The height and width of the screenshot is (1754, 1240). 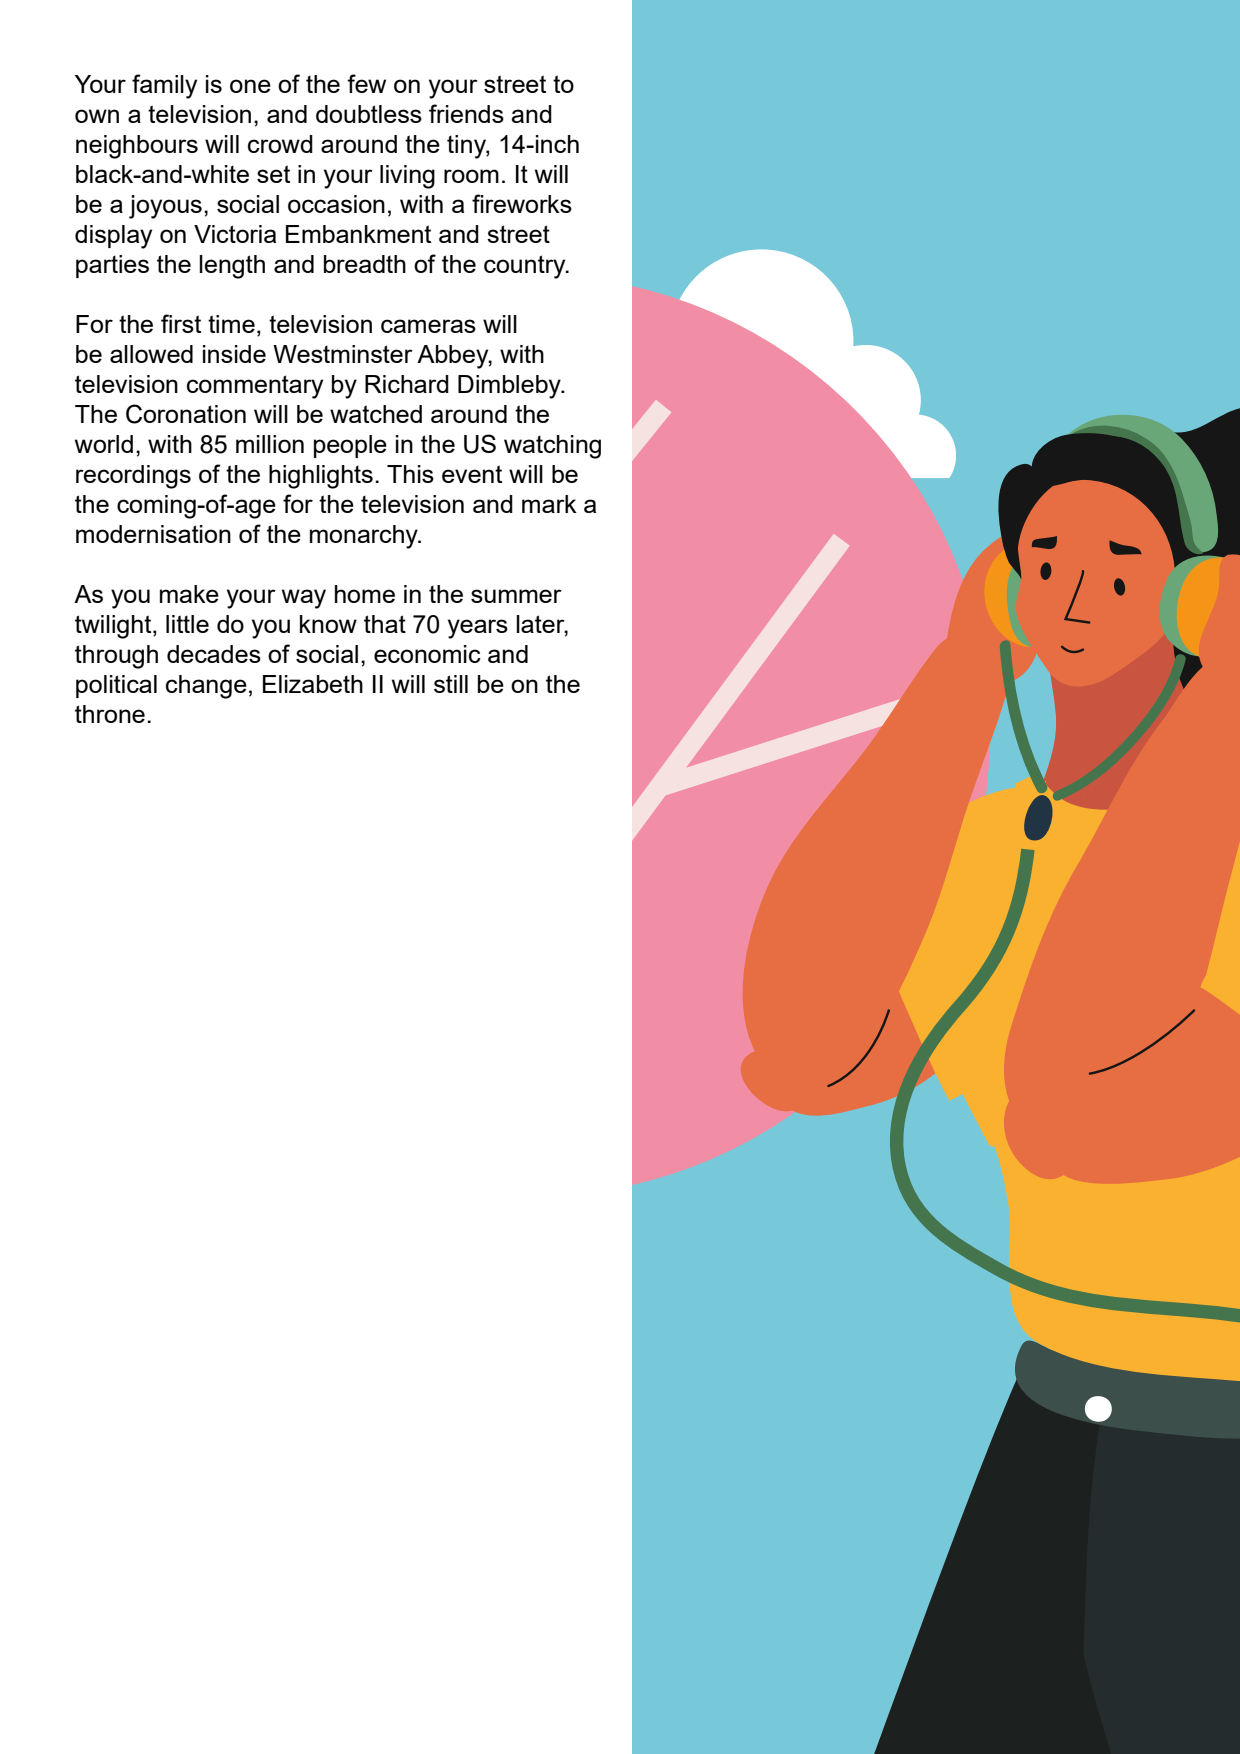 What do you see at coordinates (151, 354) in the screenshot?
I see `allowed` at bounding box center [151, 354].
